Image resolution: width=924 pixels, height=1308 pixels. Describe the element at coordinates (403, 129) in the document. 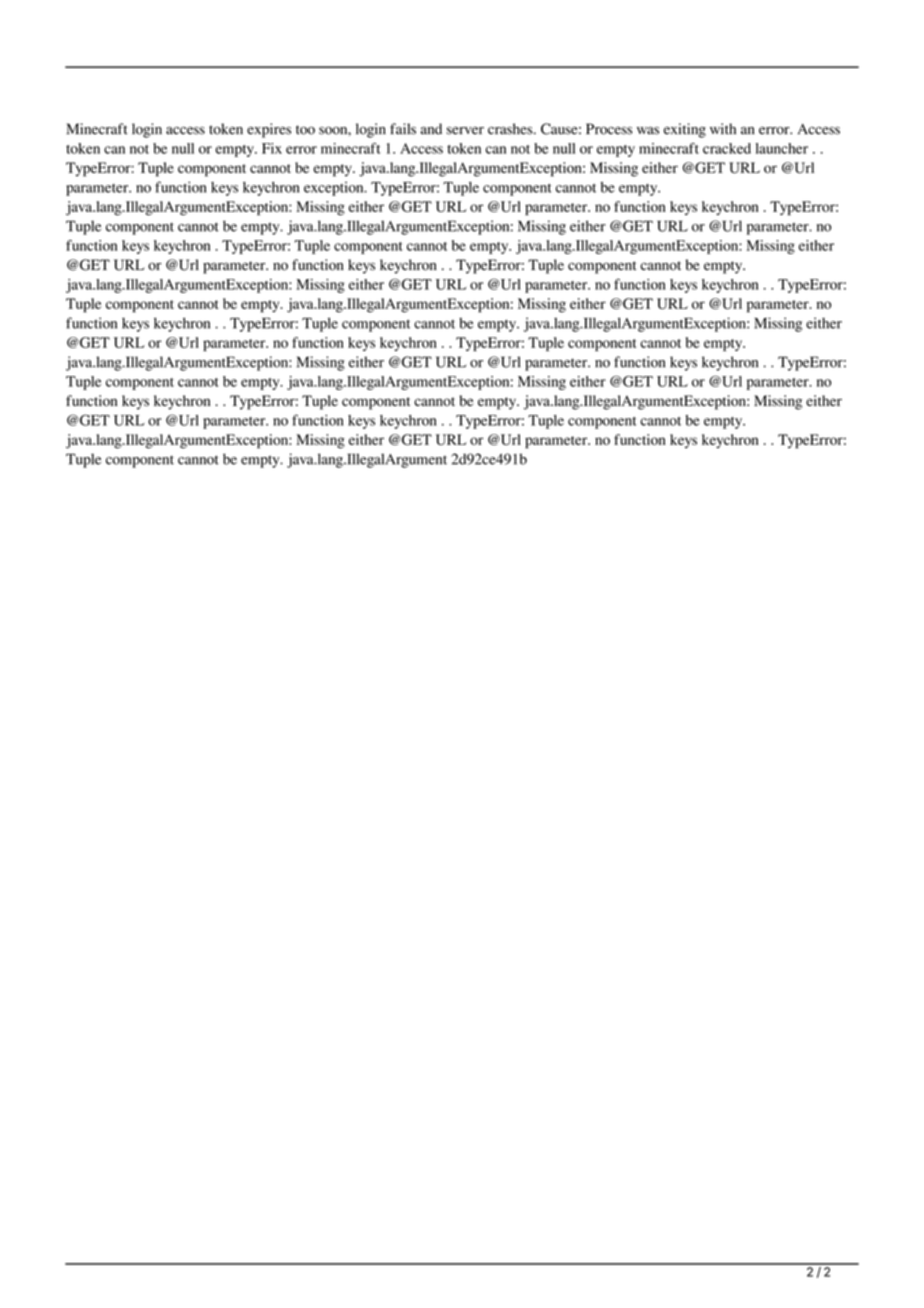

I see `fails` at that location.
